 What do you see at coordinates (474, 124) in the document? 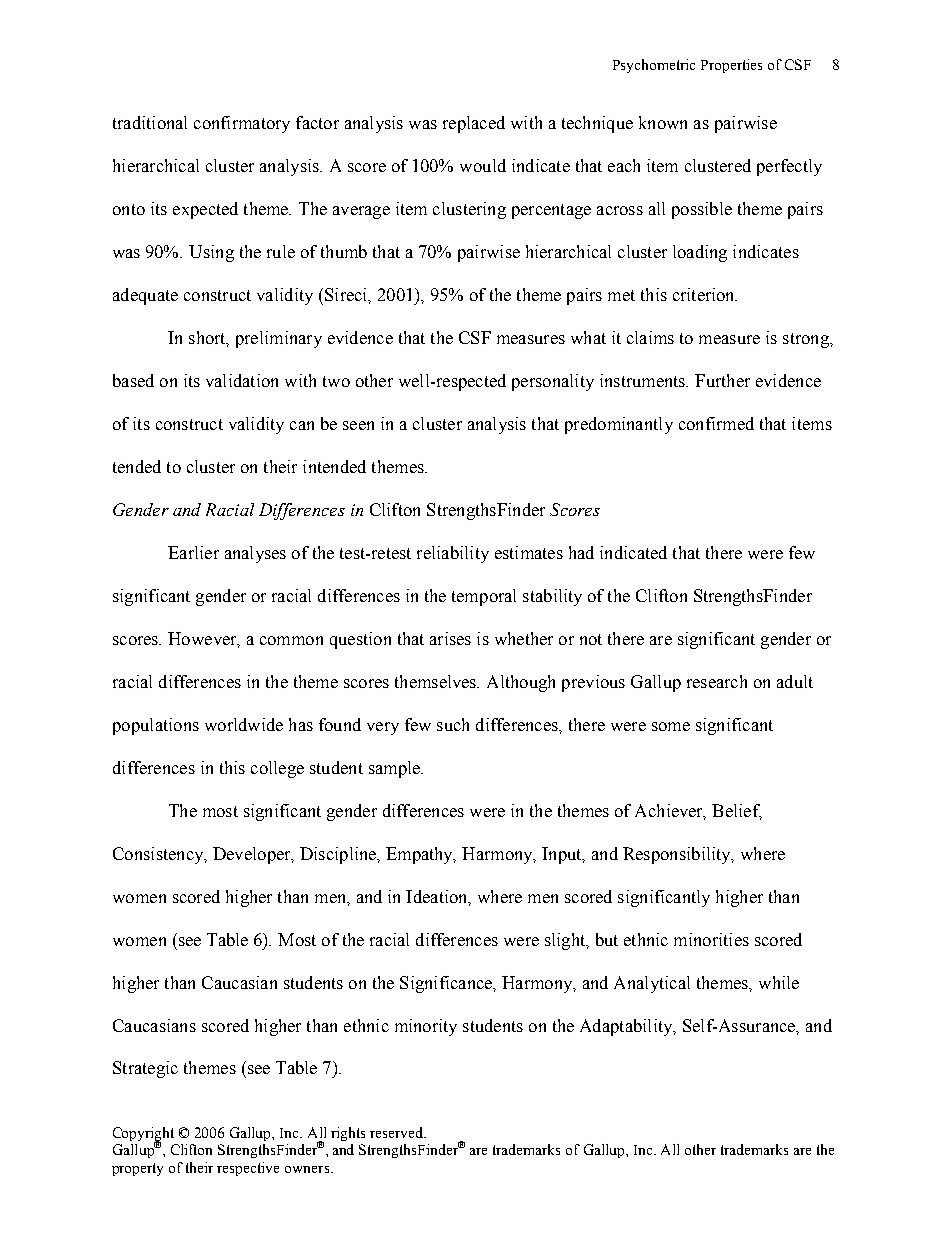
I see `replaced` at bounding box center [474, 124].
